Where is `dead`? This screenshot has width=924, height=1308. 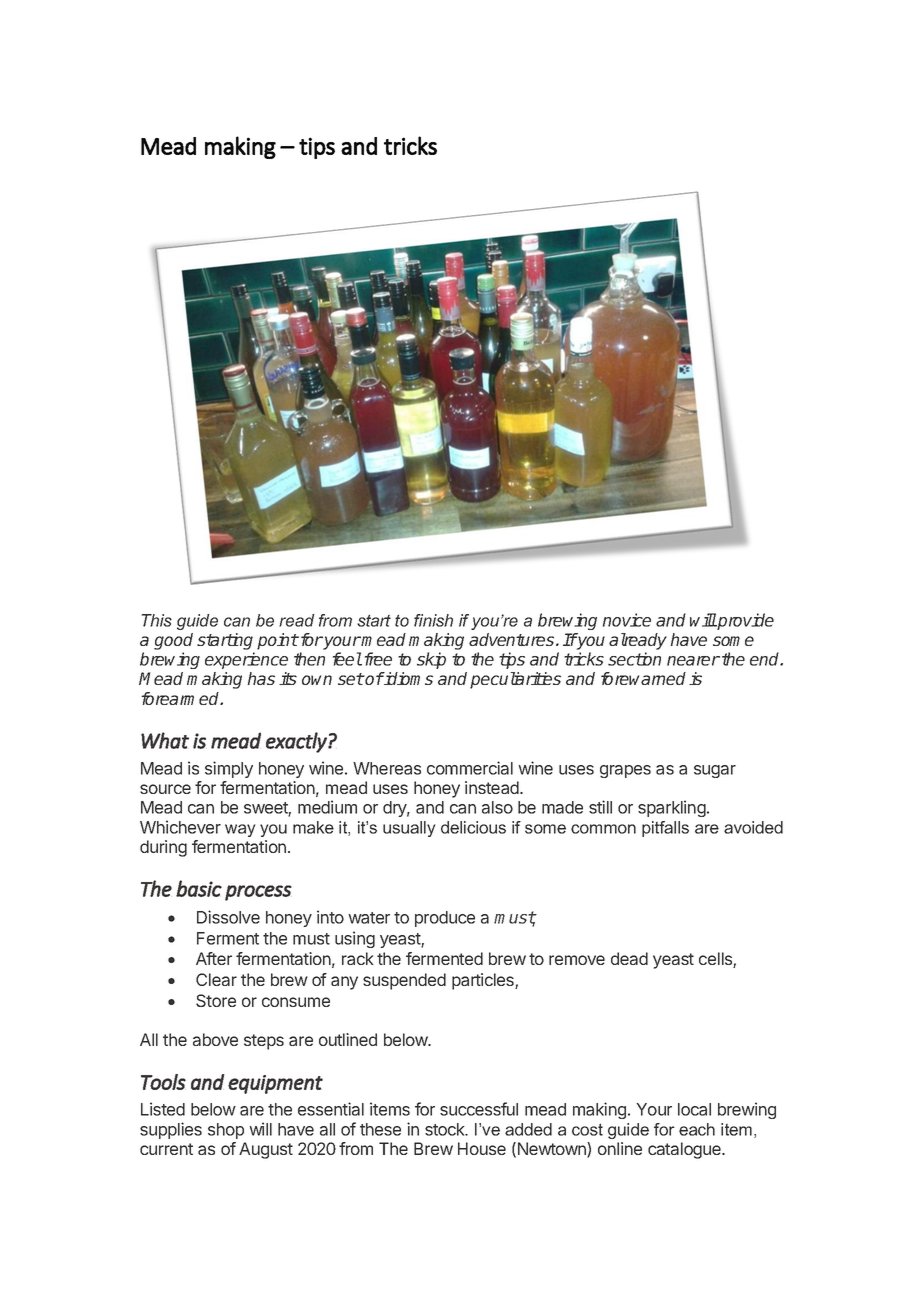
dead is located at coordinates (629, 958).
